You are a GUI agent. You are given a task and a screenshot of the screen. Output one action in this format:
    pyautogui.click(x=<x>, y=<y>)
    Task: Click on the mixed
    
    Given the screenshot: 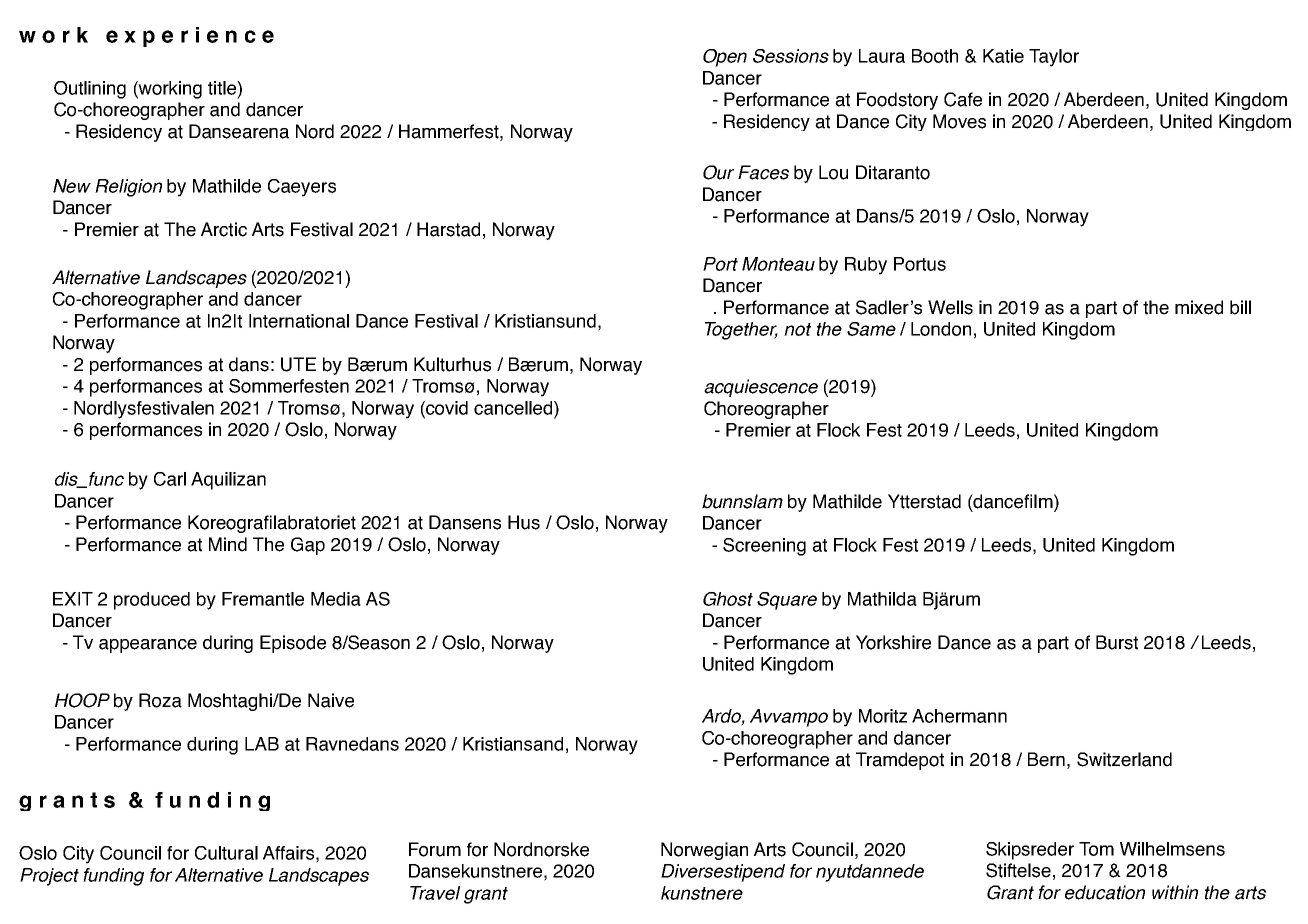 What is the action you would take?
    pyautogui.click(x=1199, y=307)
